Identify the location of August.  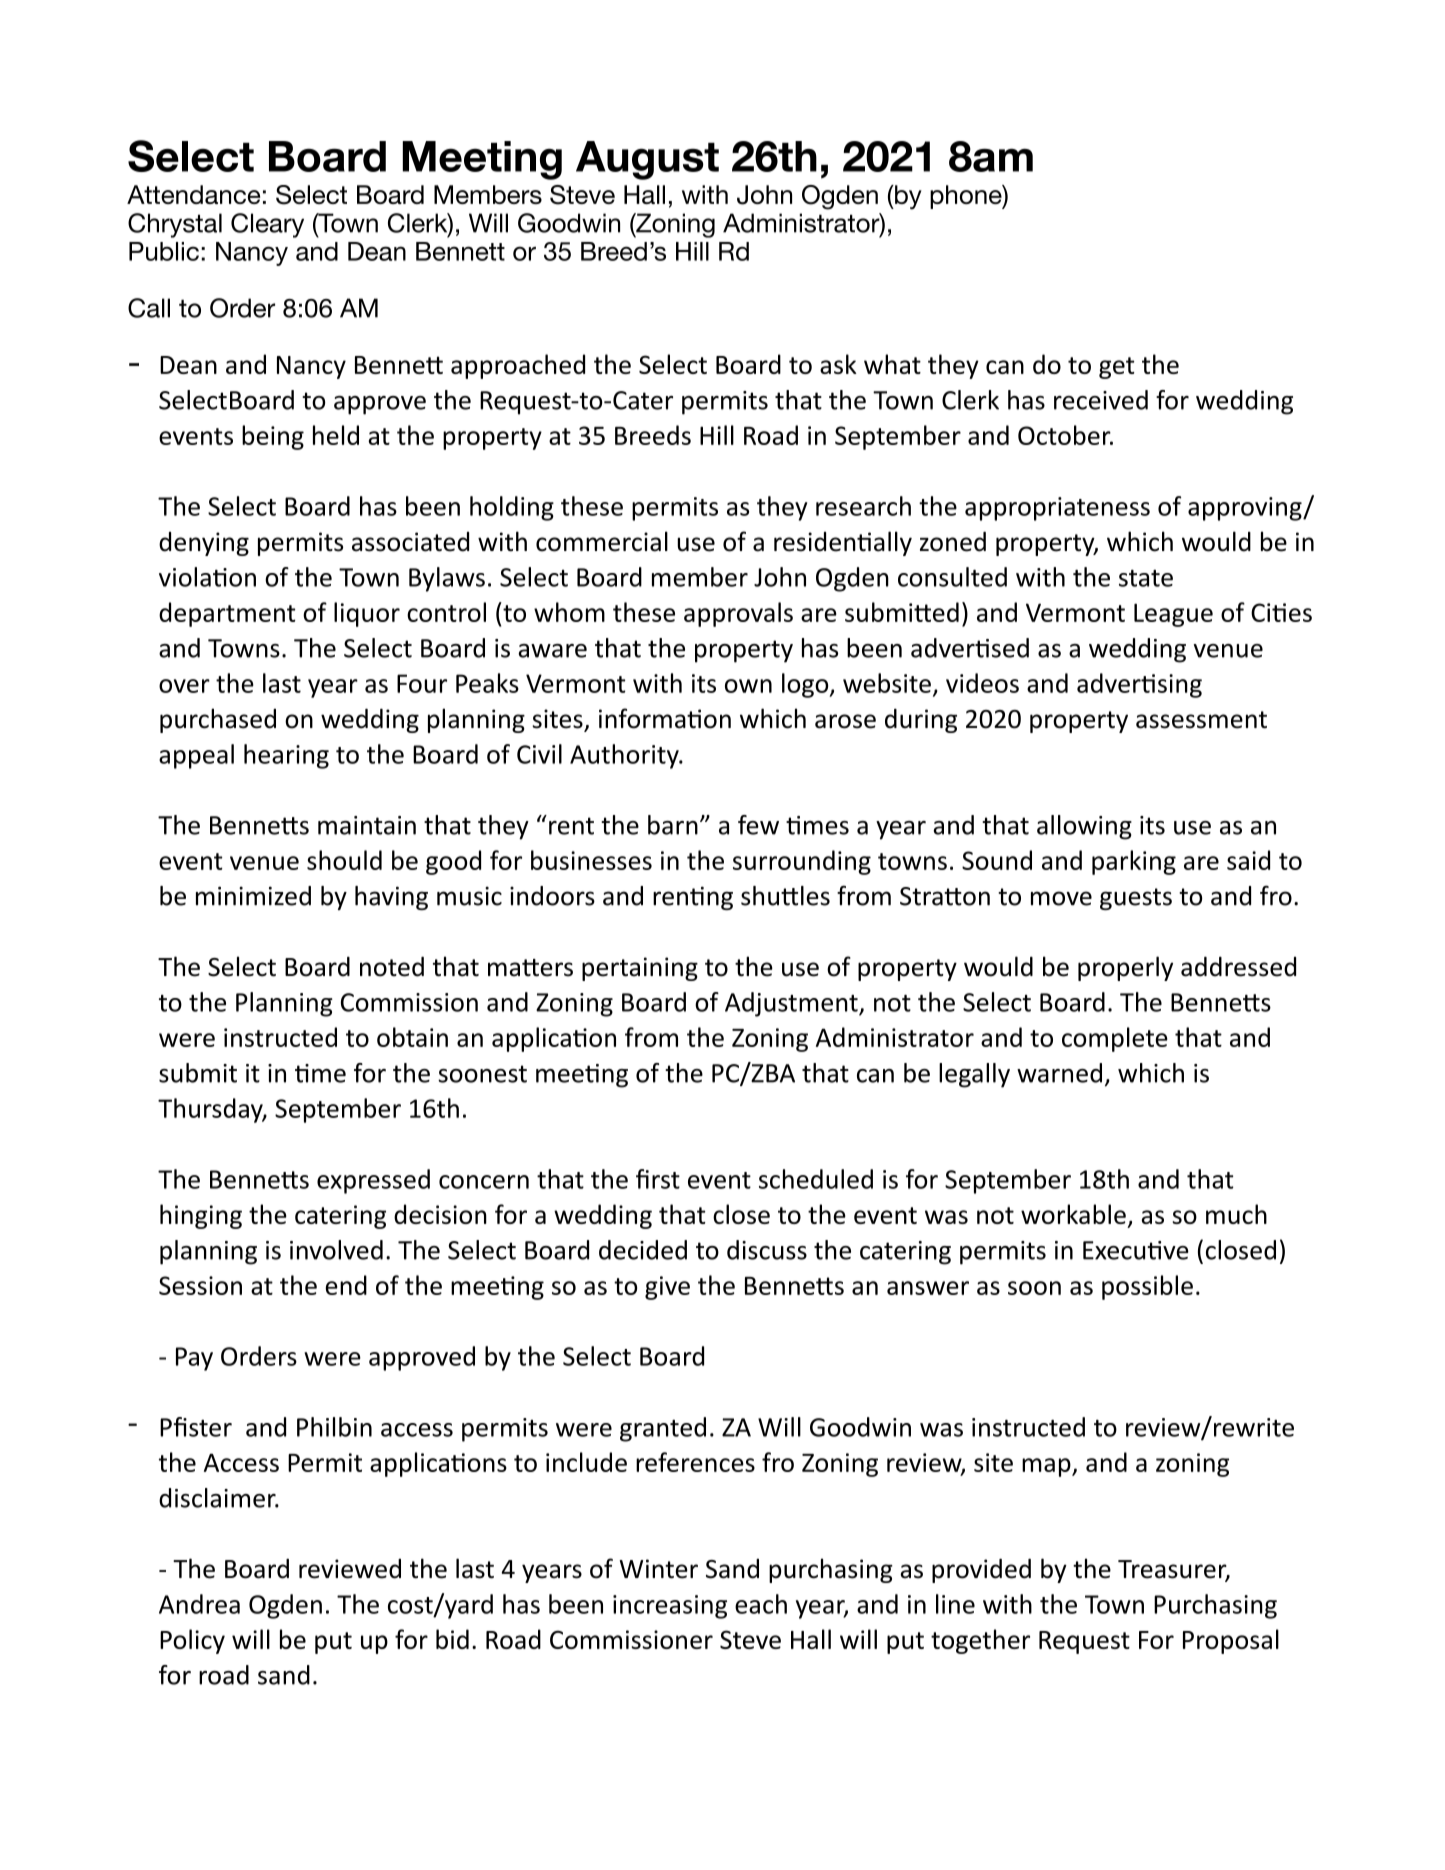
(647, 160).
